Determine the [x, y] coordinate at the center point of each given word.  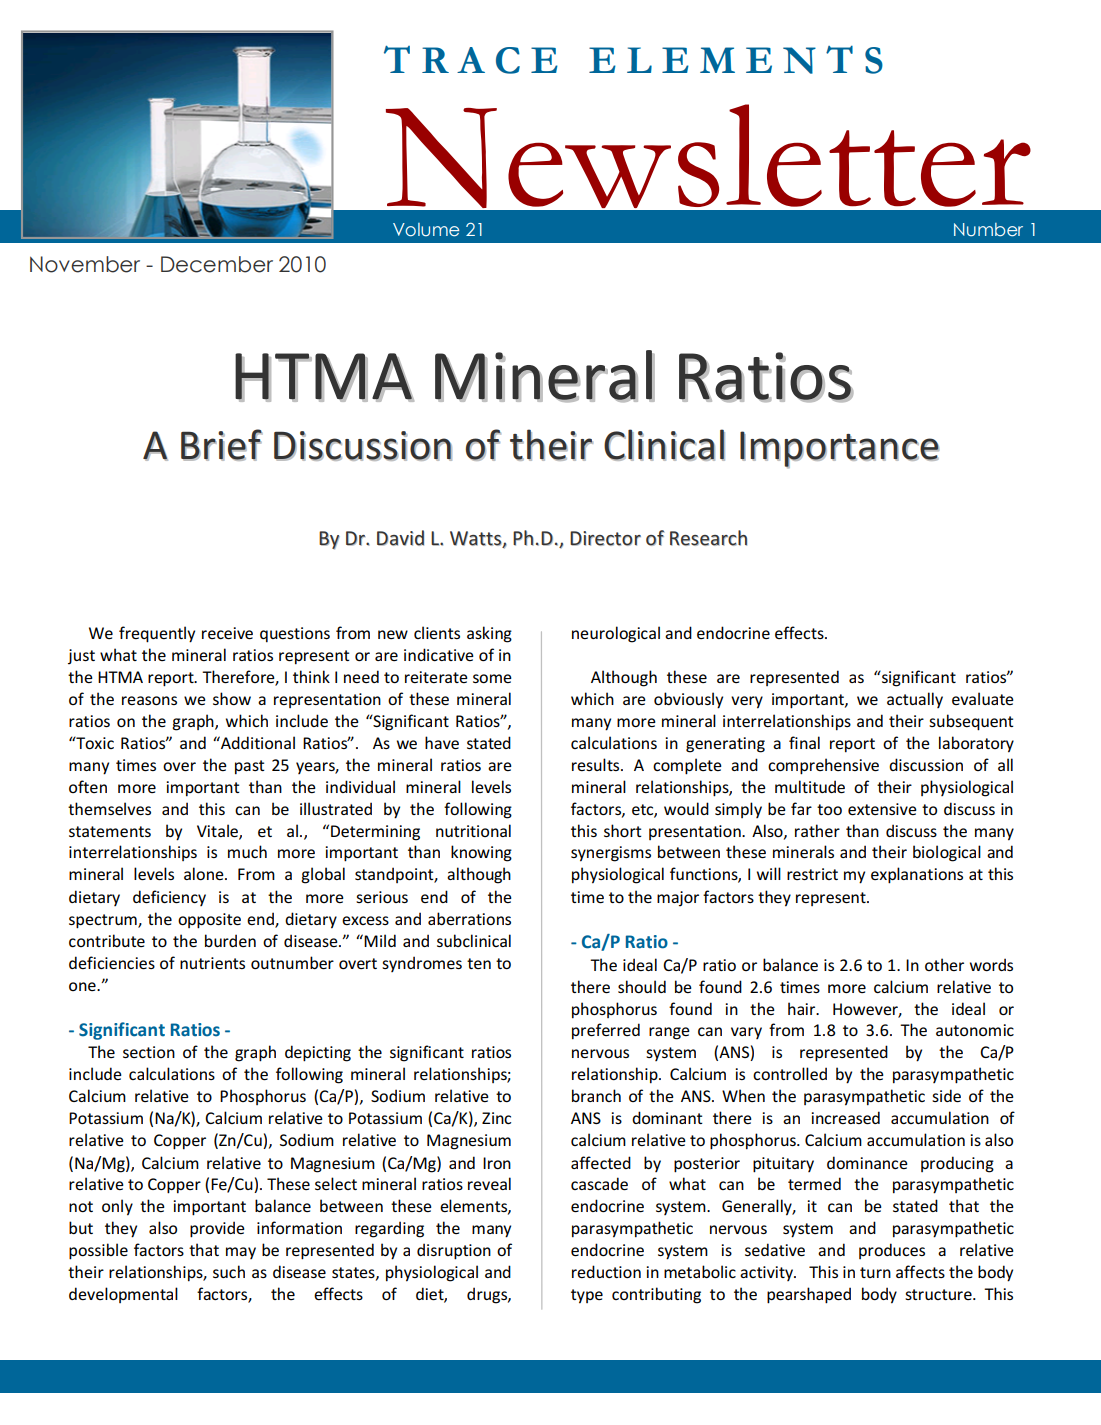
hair [803, 1008]
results [597, 764]
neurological [616, 634]
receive [227, 633]
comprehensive [823, 766]
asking [489, 634]
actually [915, 700]
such [229, 1271]
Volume [426, 229]
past [250, 767]
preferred [606, 1031]
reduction [606, 1271]
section [149, 1052]
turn [875, 1272]
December [217, 264]
